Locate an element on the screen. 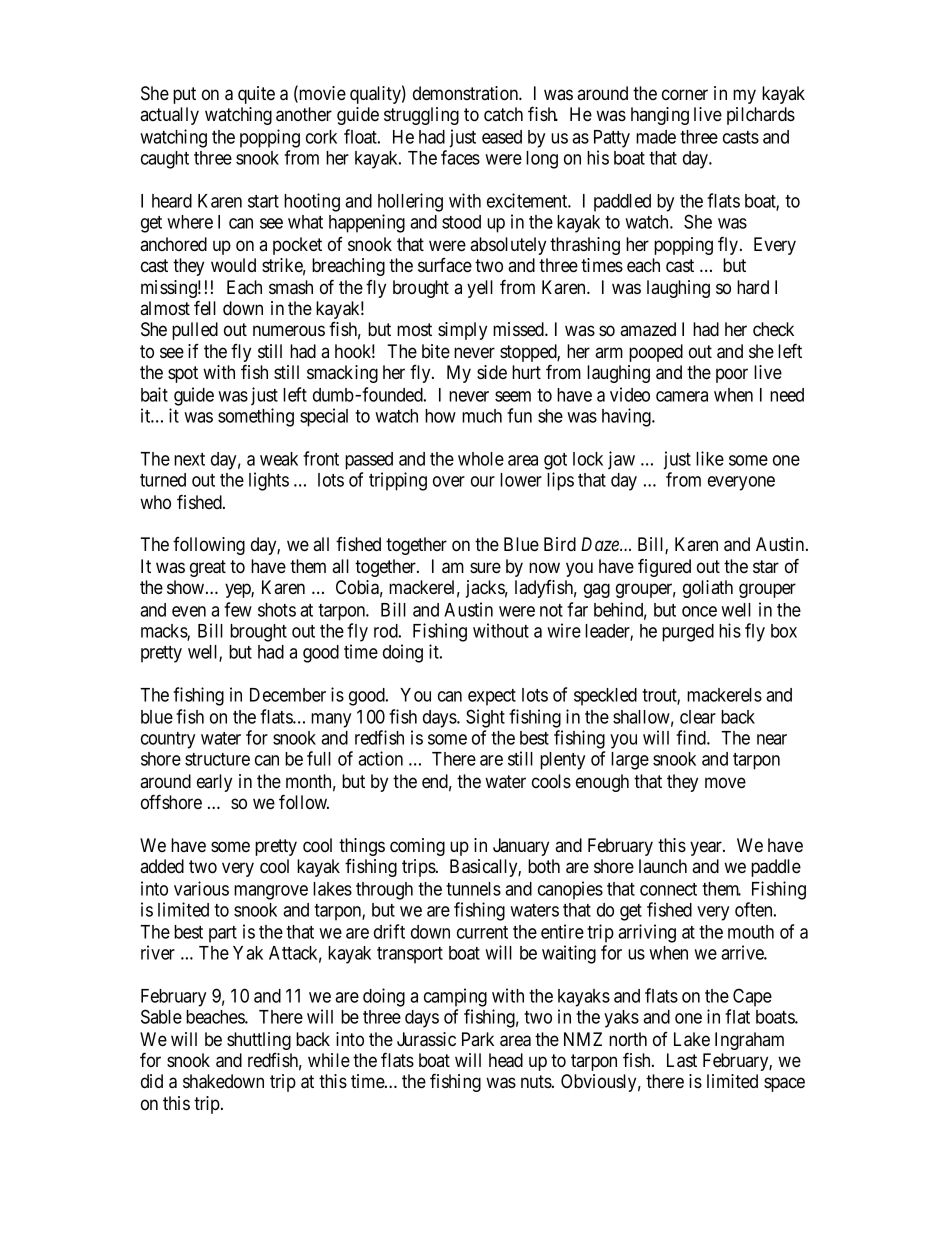 This screenshot has height=1233, width=952. sure is located at coordinates (485, 567).
